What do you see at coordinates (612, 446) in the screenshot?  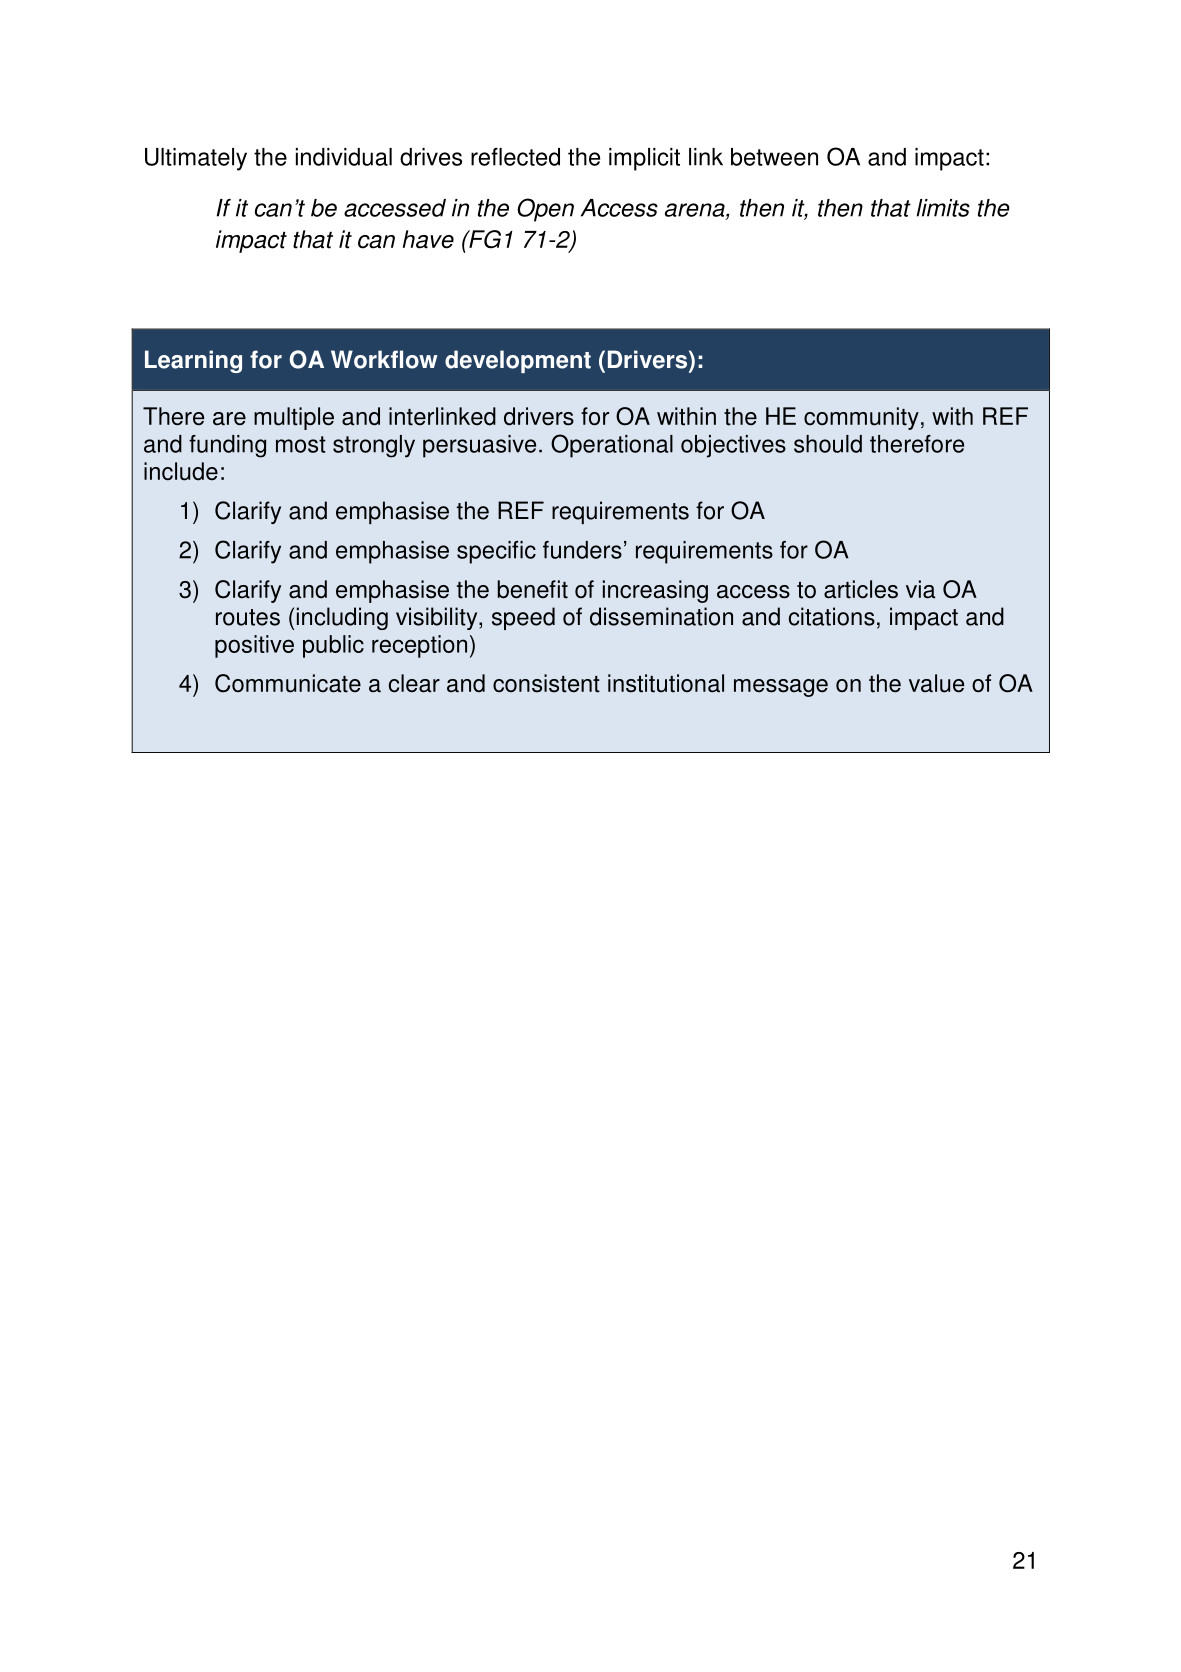 I see `Operational` at bounding box center [612, 446].
